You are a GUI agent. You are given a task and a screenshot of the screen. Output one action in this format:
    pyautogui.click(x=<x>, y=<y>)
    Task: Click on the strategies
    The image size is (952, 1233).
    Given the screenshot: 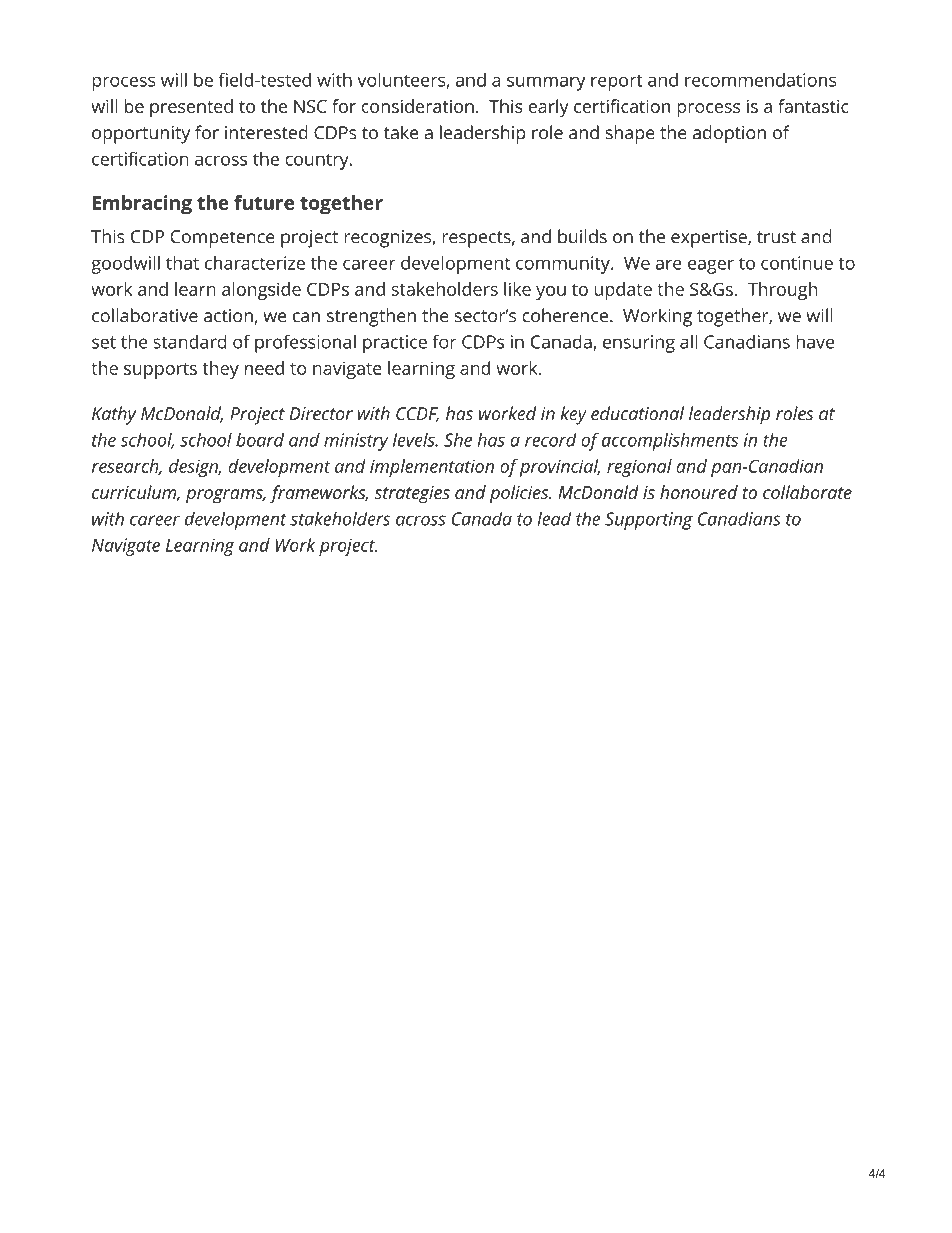 What is the action you would take?
    pyautogui.click(x=412, y=495)
